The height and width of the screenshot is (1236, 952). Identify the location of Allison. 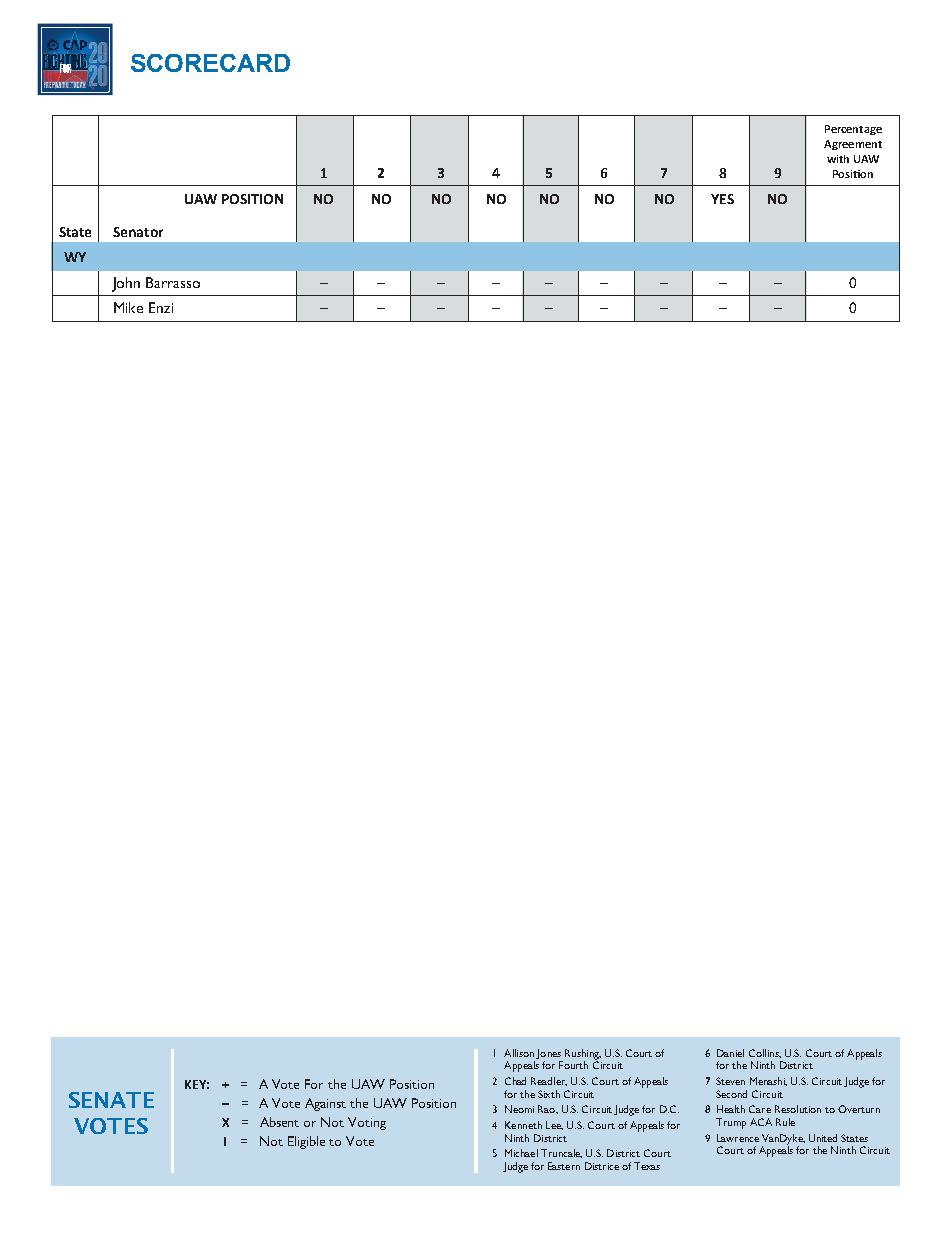
(519, 1053).
